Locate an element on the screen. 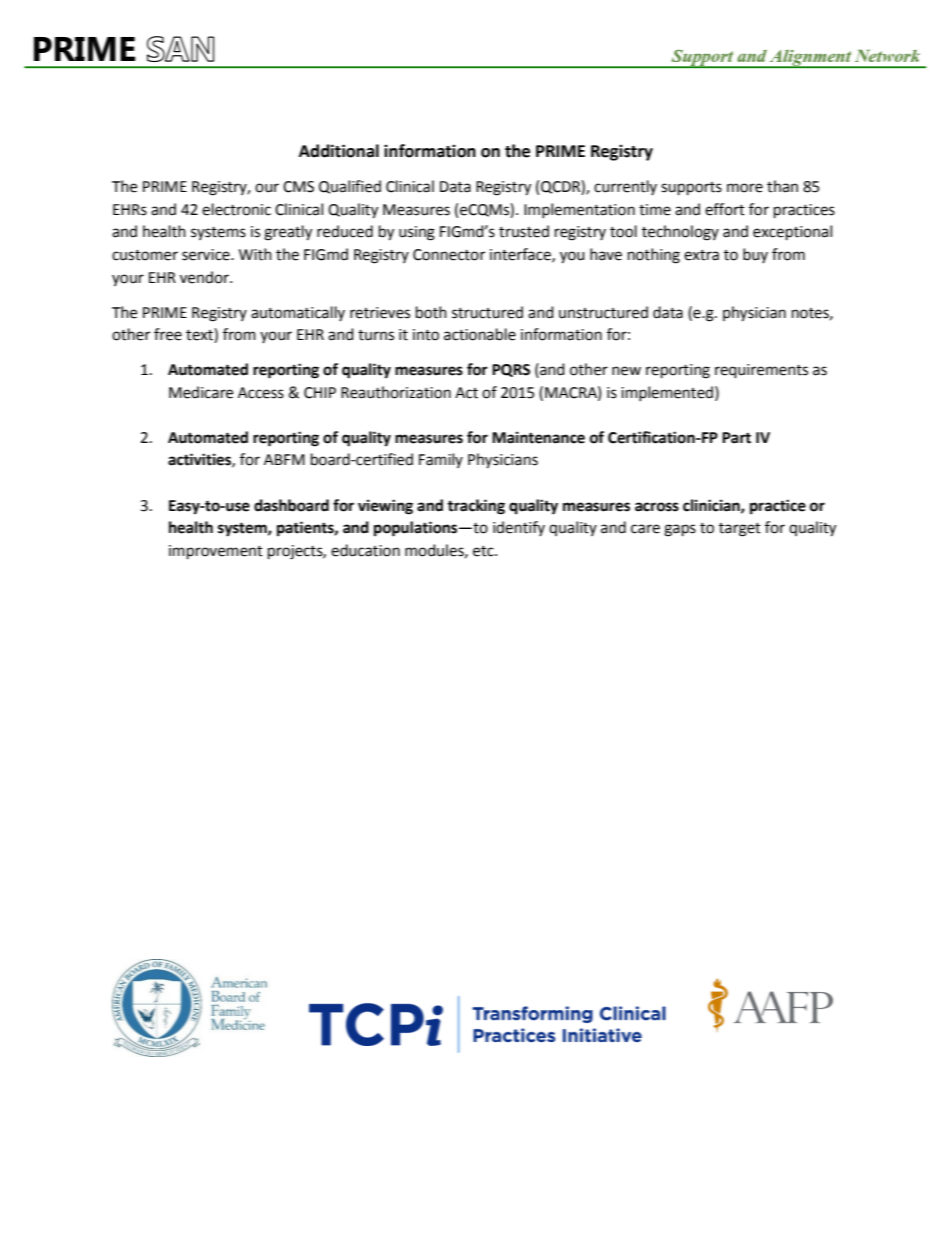 The height and width of the screenshot is (1233, 952). Additional is located at coordinates (339, 151).
